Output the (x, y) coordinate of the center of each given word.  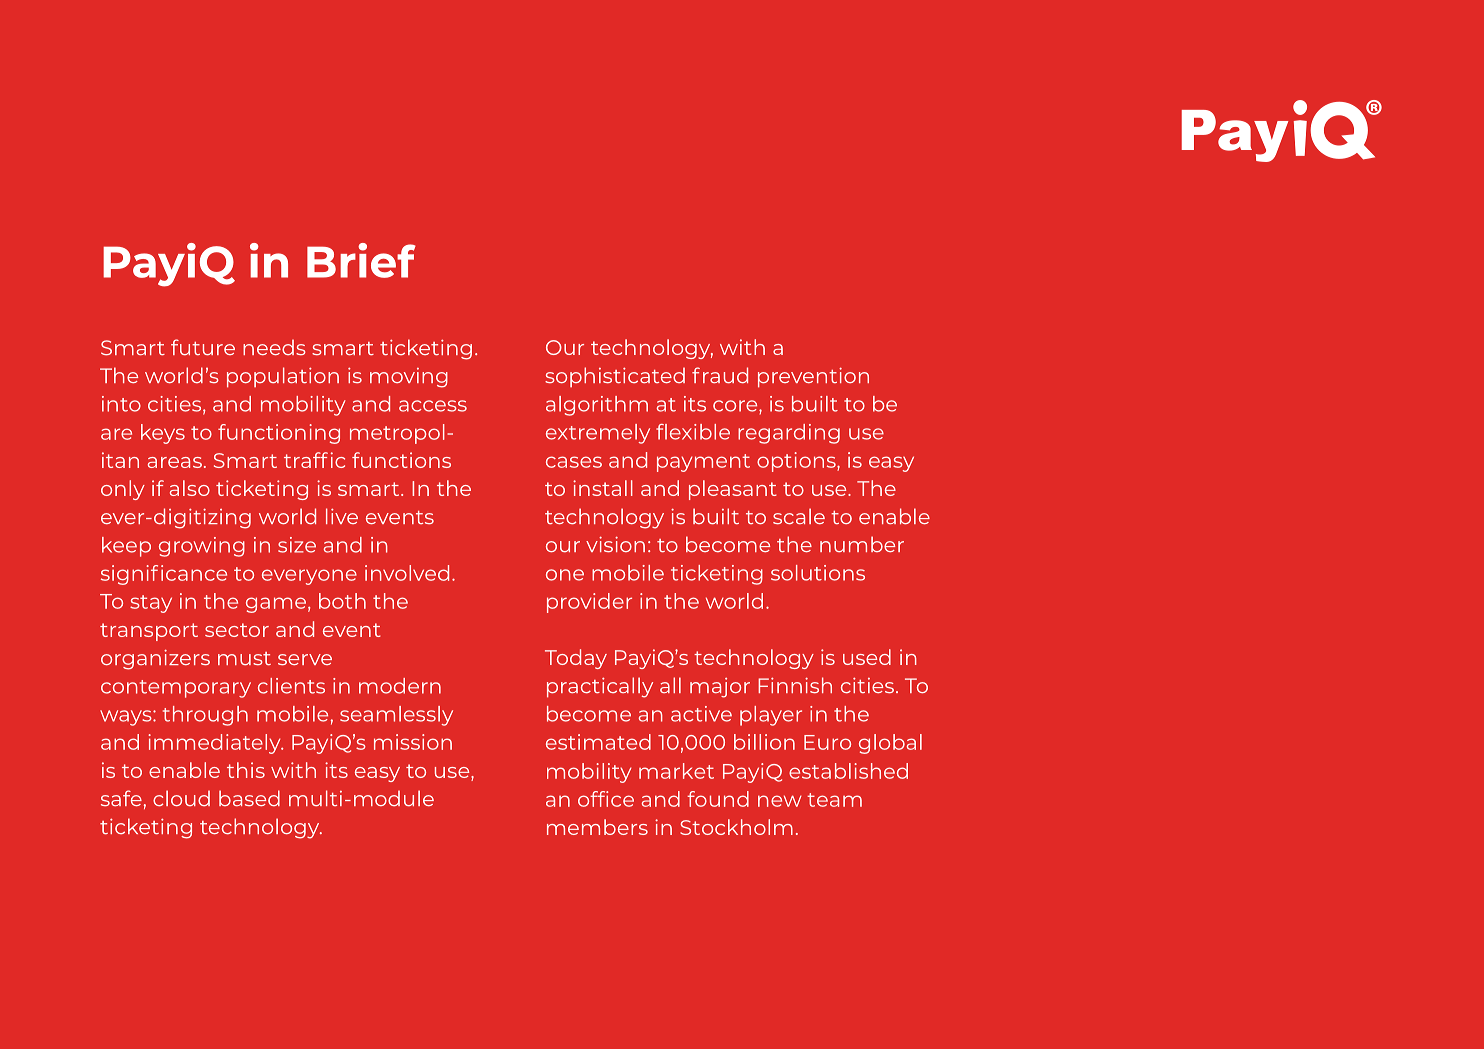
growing (202, 547)
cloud (181, 798)
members (597, 827)
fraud (720, 375)
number (862, 544)
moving (409, 378)
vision (615, 544)
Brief (361, 260)
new (780, 801)
